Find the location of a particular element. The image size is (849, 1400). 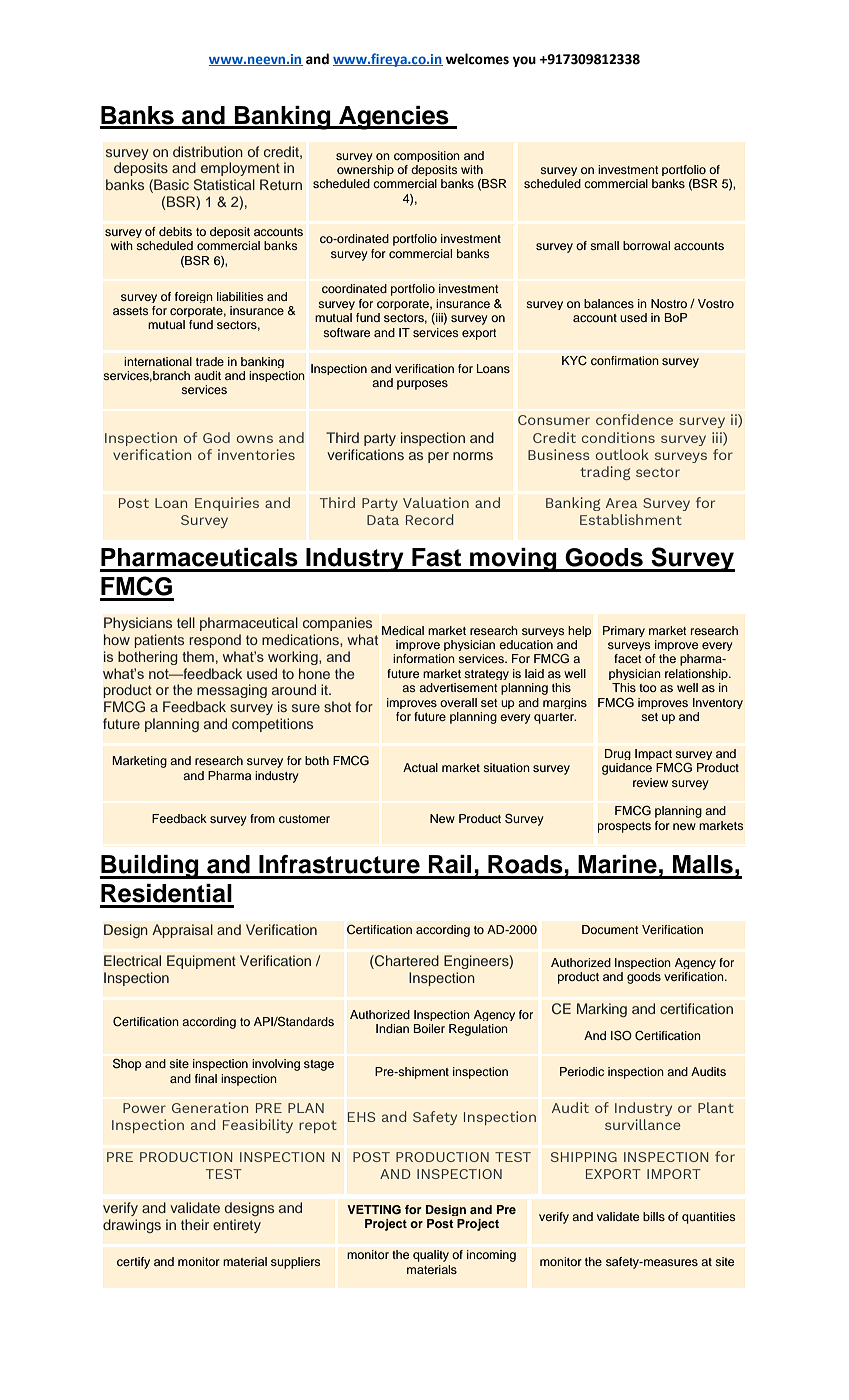

Building is located at coordinates (150, 867).
